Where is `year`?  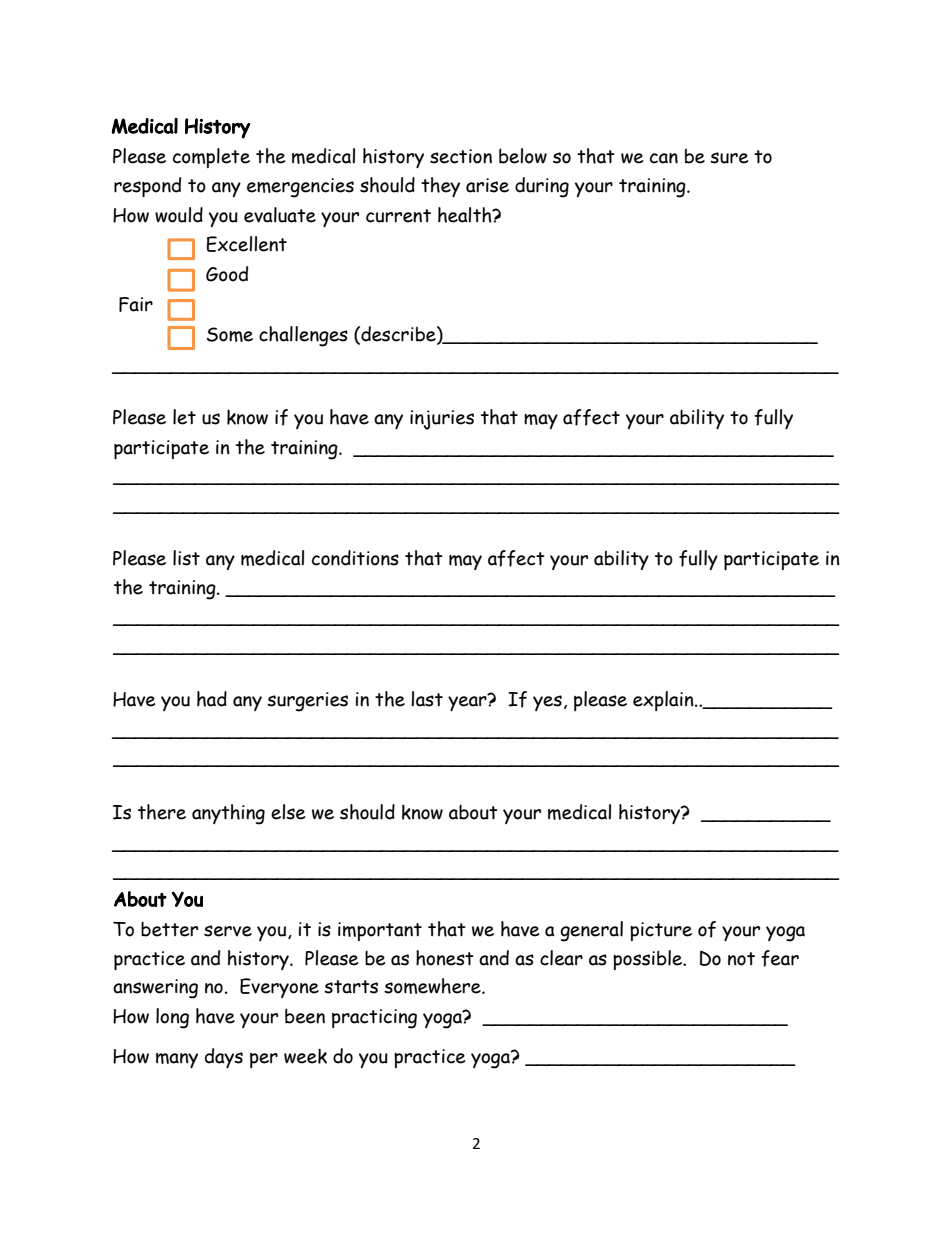 year is located at coordinates (468, 702).
